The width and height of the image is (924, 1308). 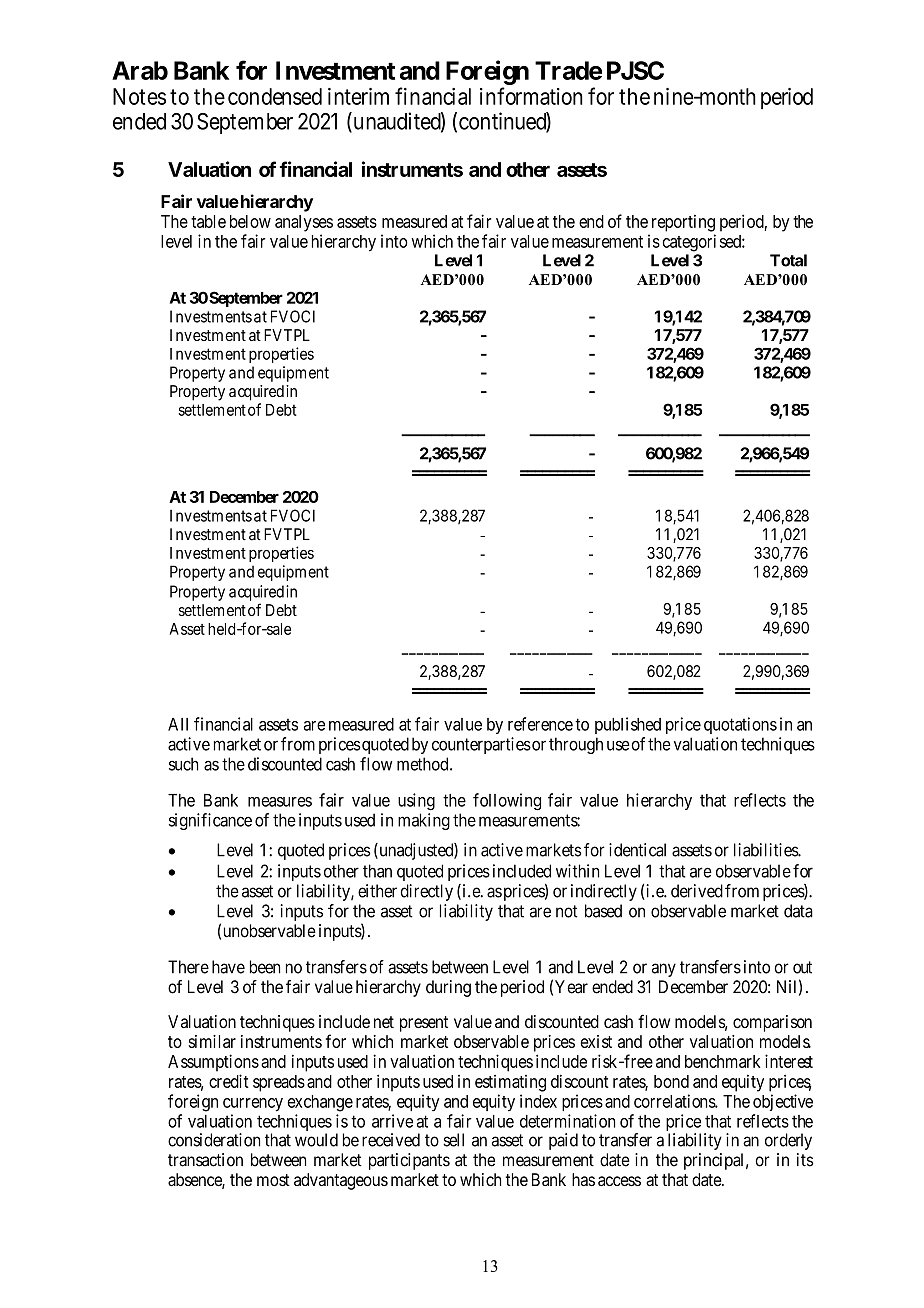 I want to click on condensed, so click(x=275, y=96).
